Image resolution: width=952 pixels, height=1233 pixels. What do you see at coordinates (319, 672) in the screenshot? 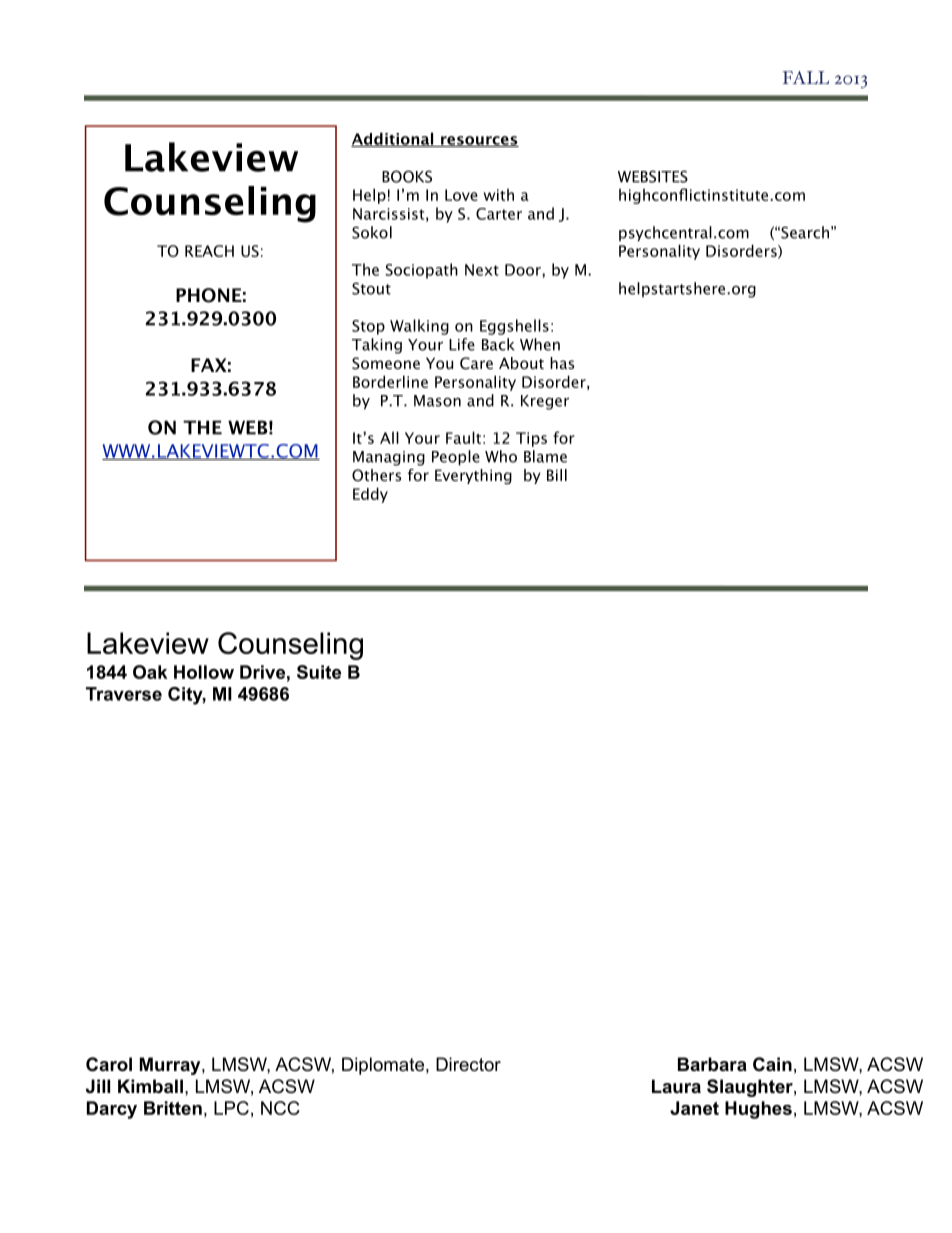
I see `Suite` at bounding box center [319, 672].
